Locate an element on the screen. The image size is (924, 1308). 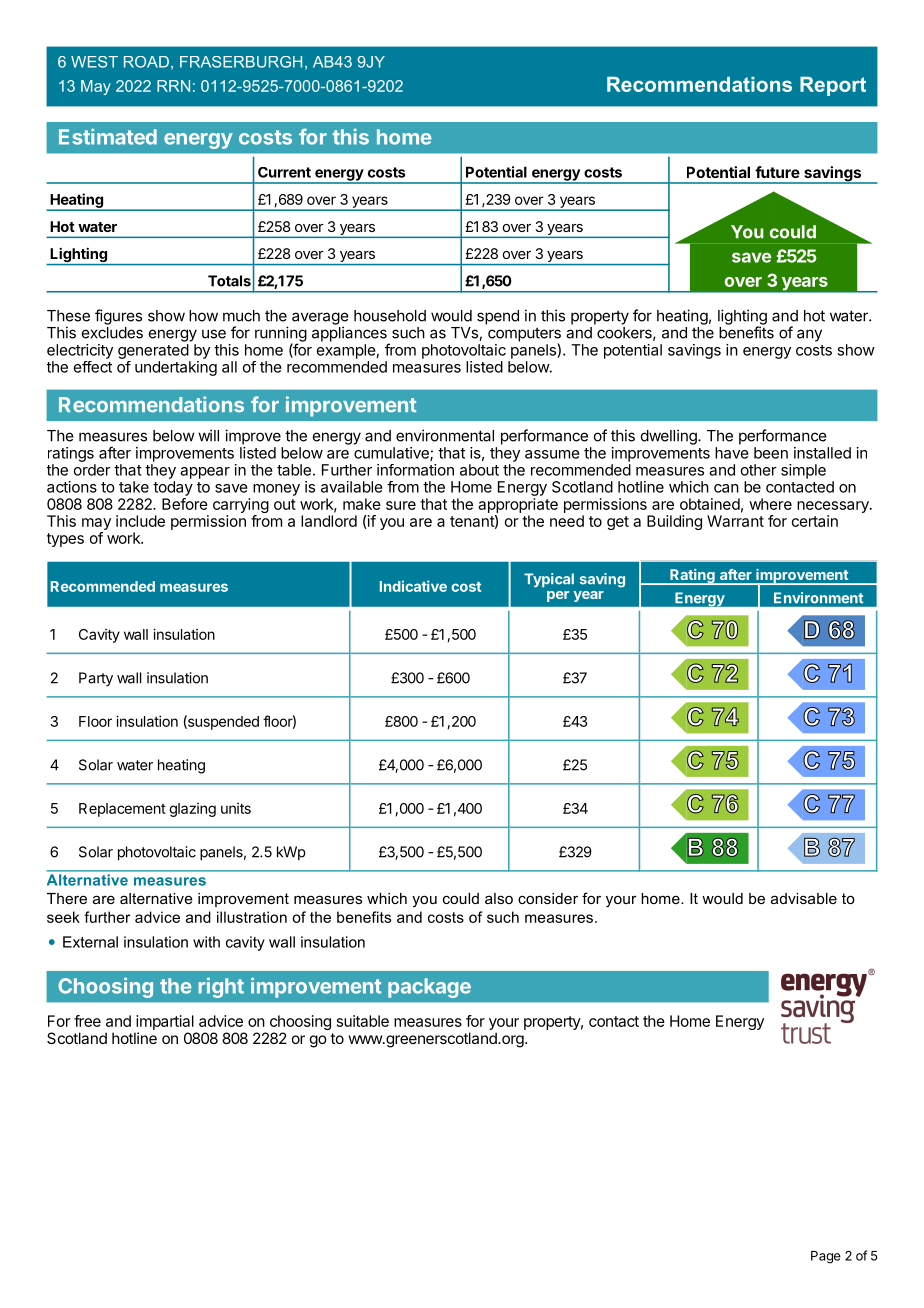
undertaking is located at coordinates (176, 368).
